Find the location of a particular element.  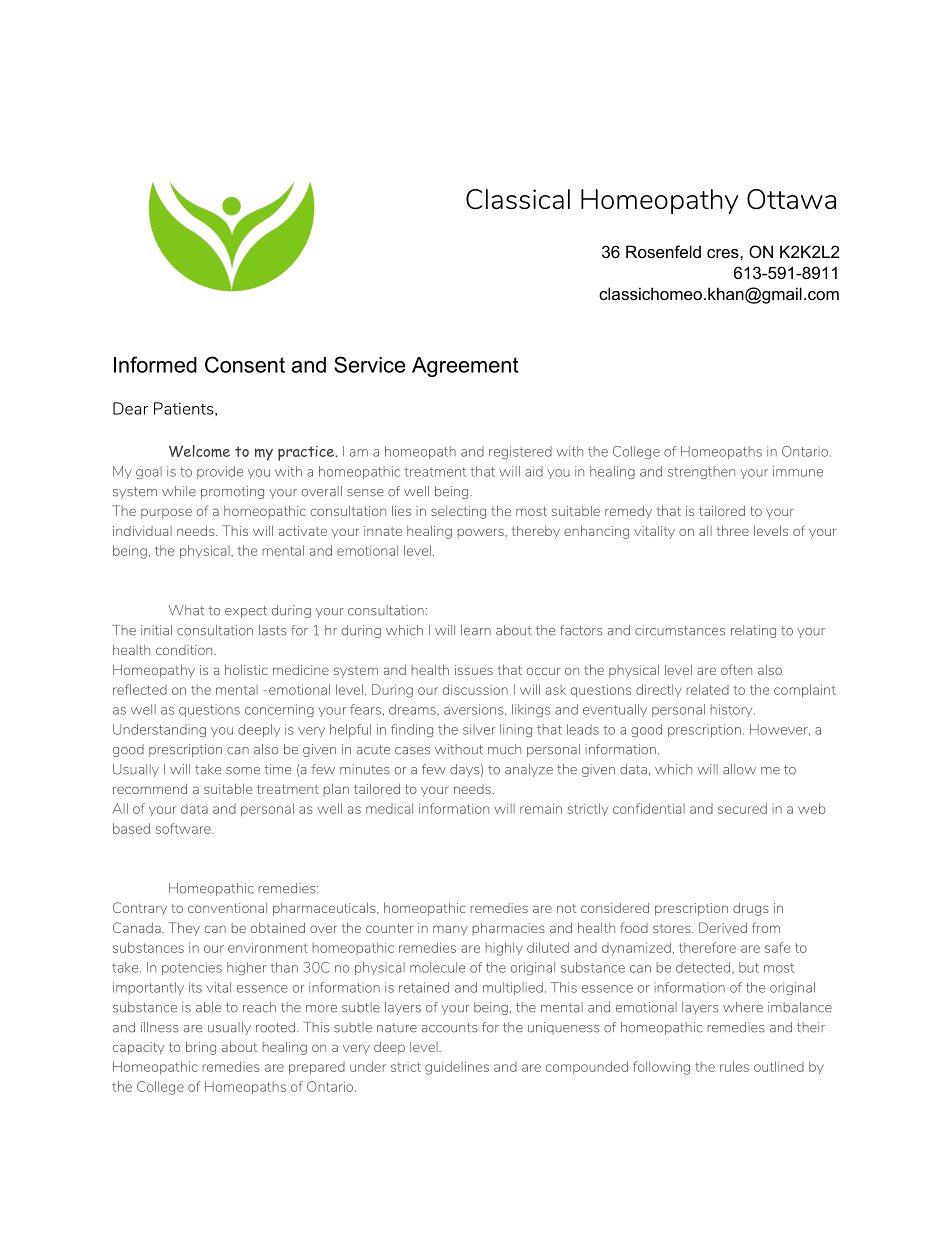

Consent is located at coordinates (245, 364).
